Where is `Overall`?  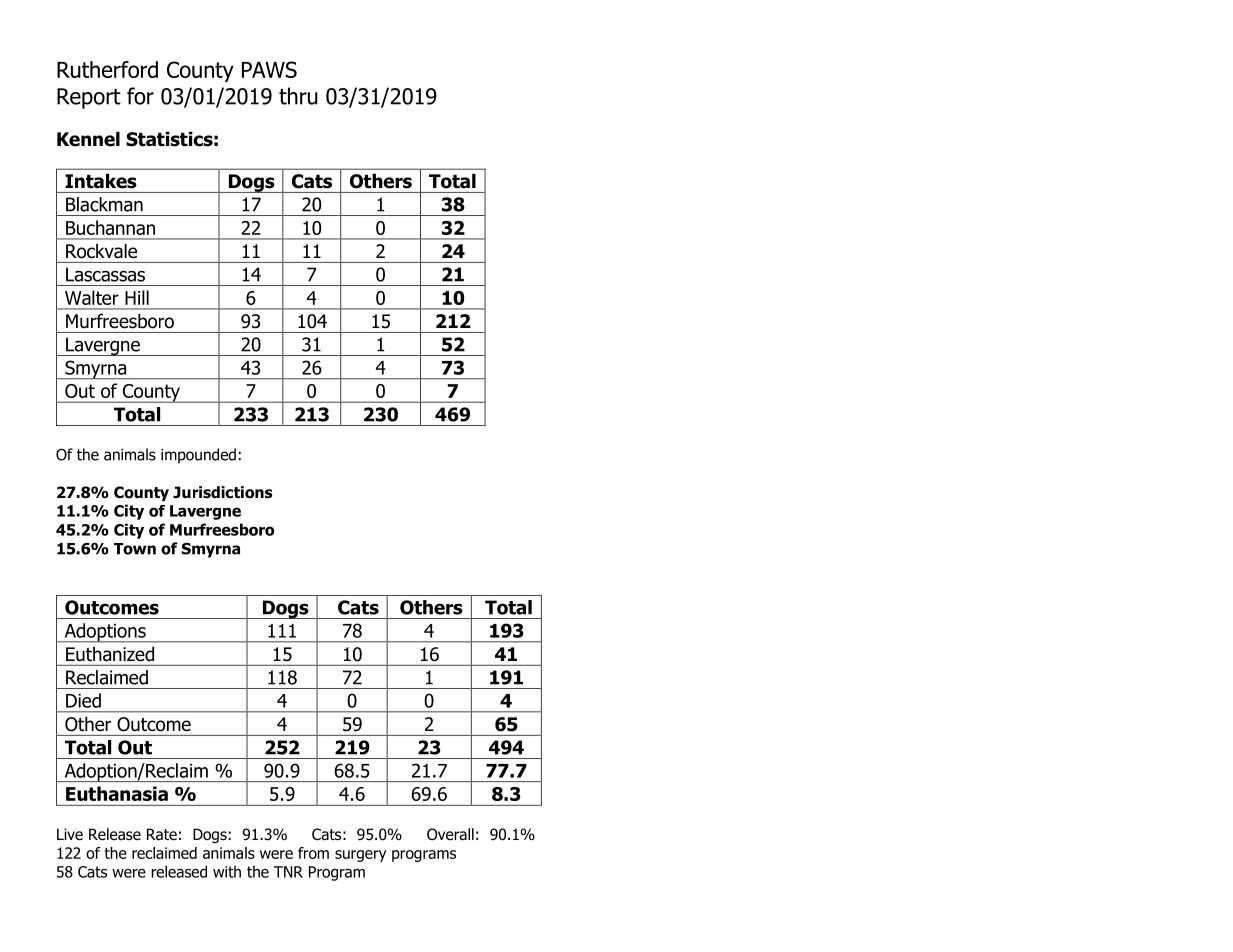 Overall is located at coordinates (450, 834).
